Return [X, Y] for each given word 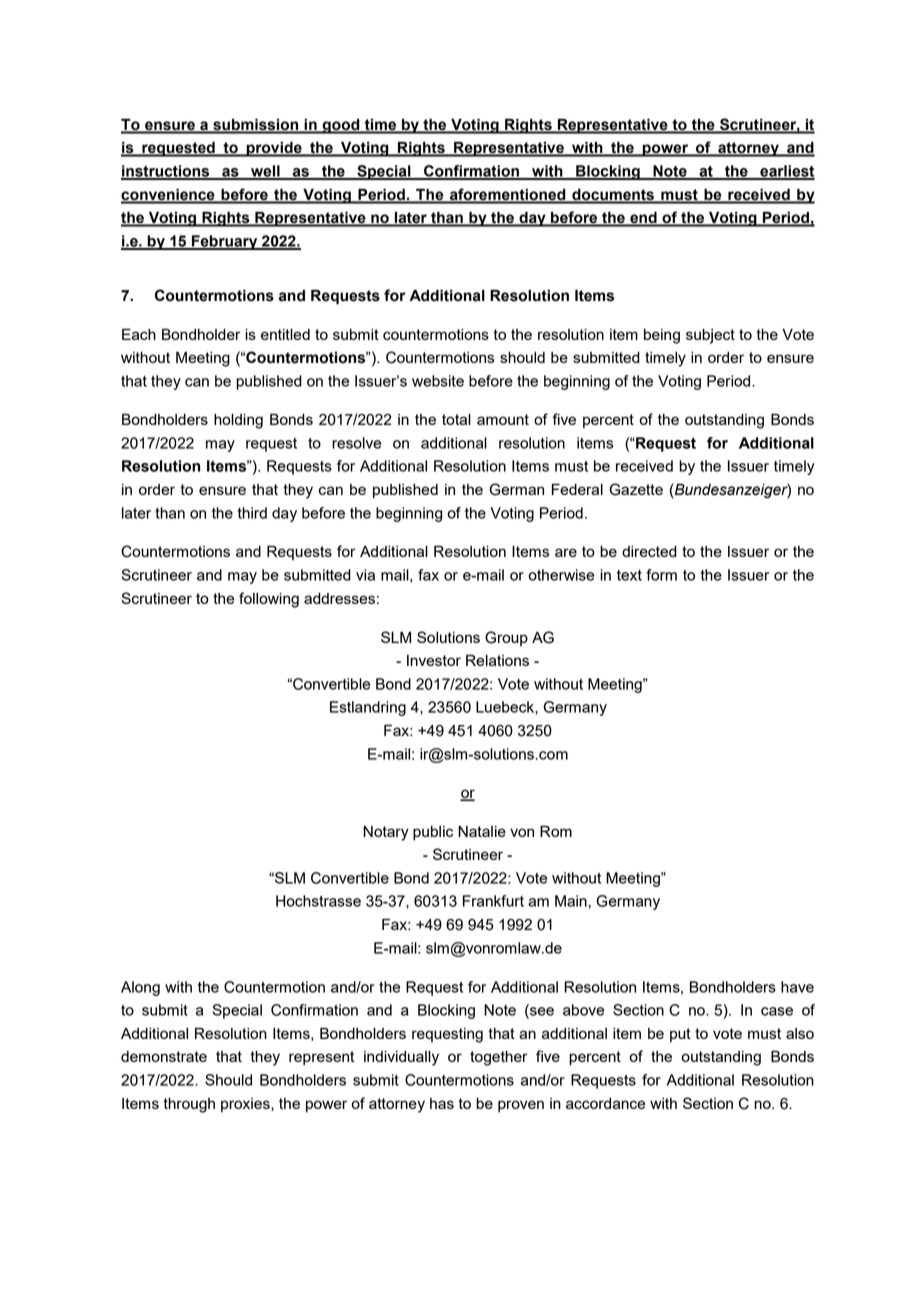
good [341, 126]
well [265, 172]
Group [506, 638]
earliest [786, 172]
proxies [246, 1105]
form [661, 575]
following [269, 600]
